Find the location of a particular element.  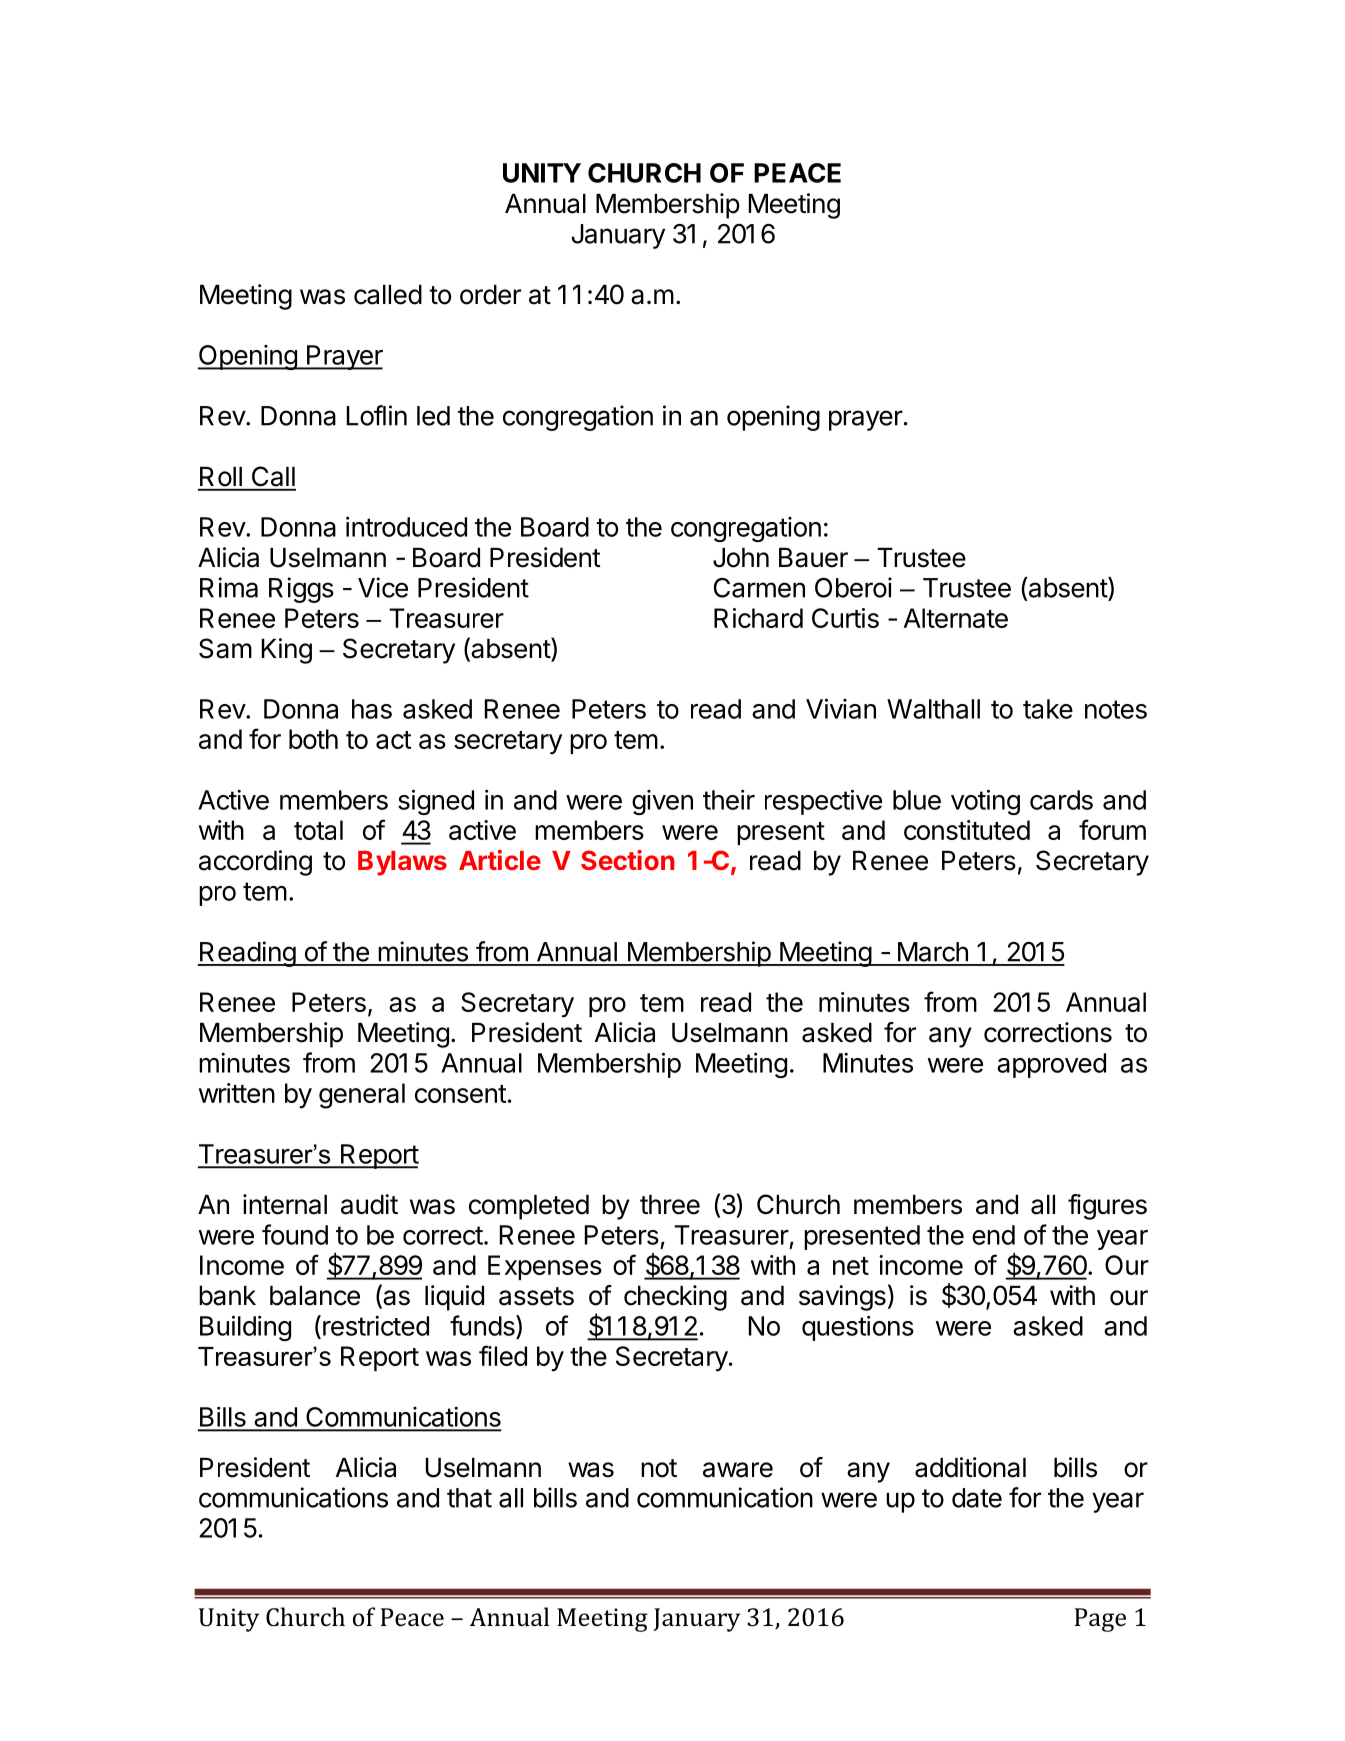

John is located at coordinates (741, 558).
